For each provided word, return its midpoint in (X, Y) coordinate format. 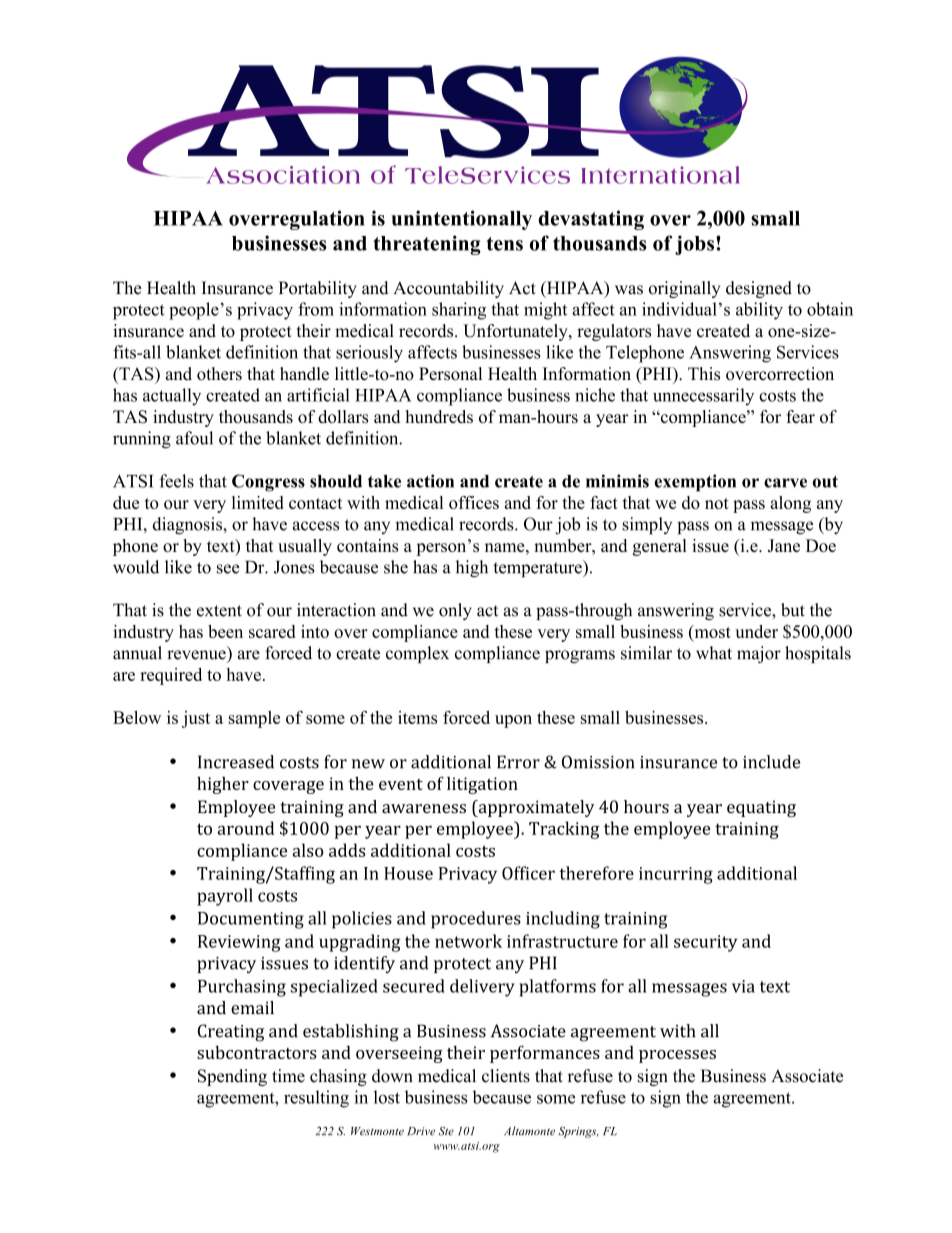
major (759, 654)
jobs (694, 245)
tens (504, 244)
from (316, 309)
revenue (196, 655)
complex (417, 654)
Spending (232, 1077)
